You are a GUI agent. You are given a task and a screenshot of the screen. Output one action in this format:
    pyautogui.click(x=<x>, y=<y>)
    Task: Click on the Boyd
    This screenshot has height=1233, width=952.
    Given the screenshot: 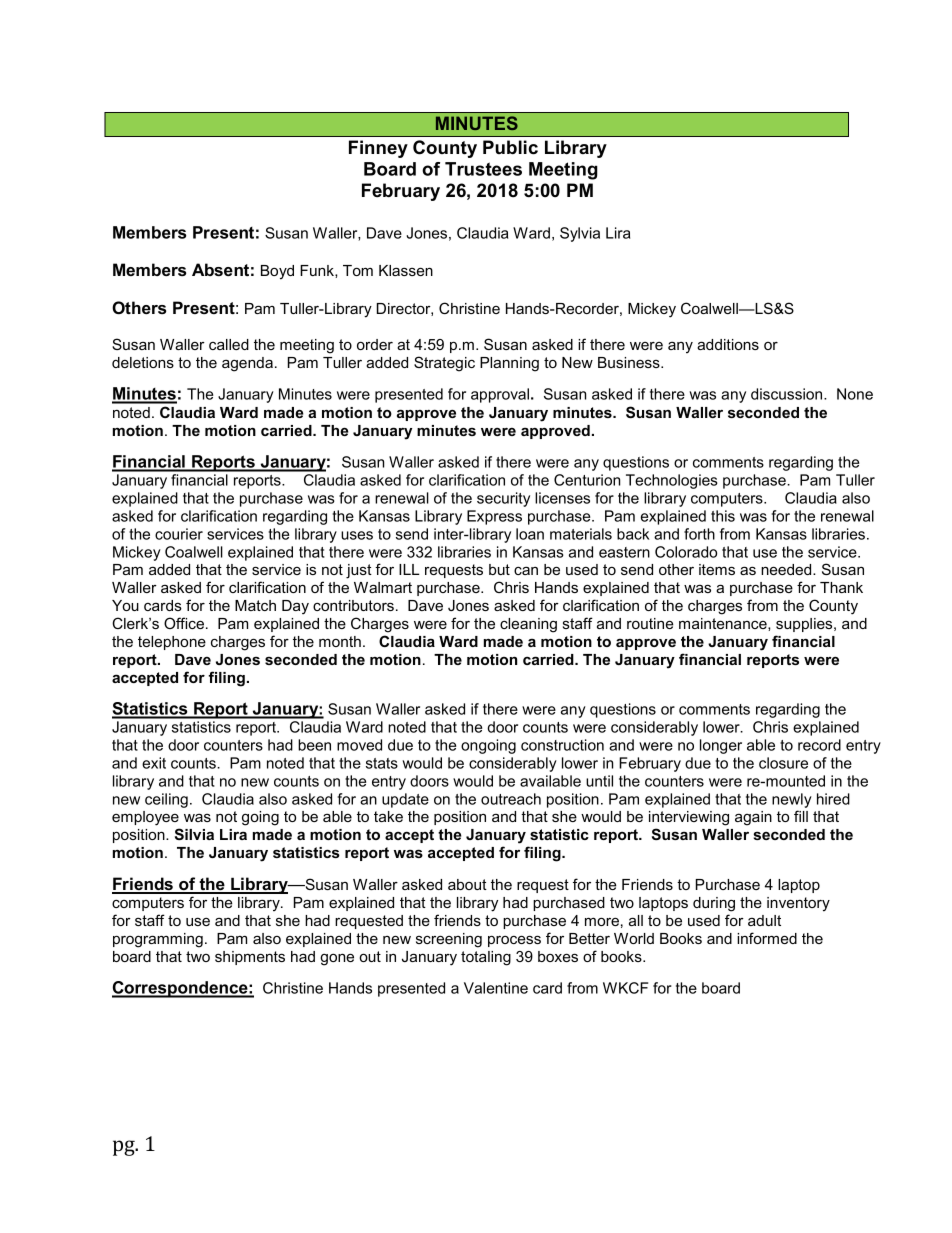 What is the action you would take?
    pyautogui.click(x=277, y=272)
